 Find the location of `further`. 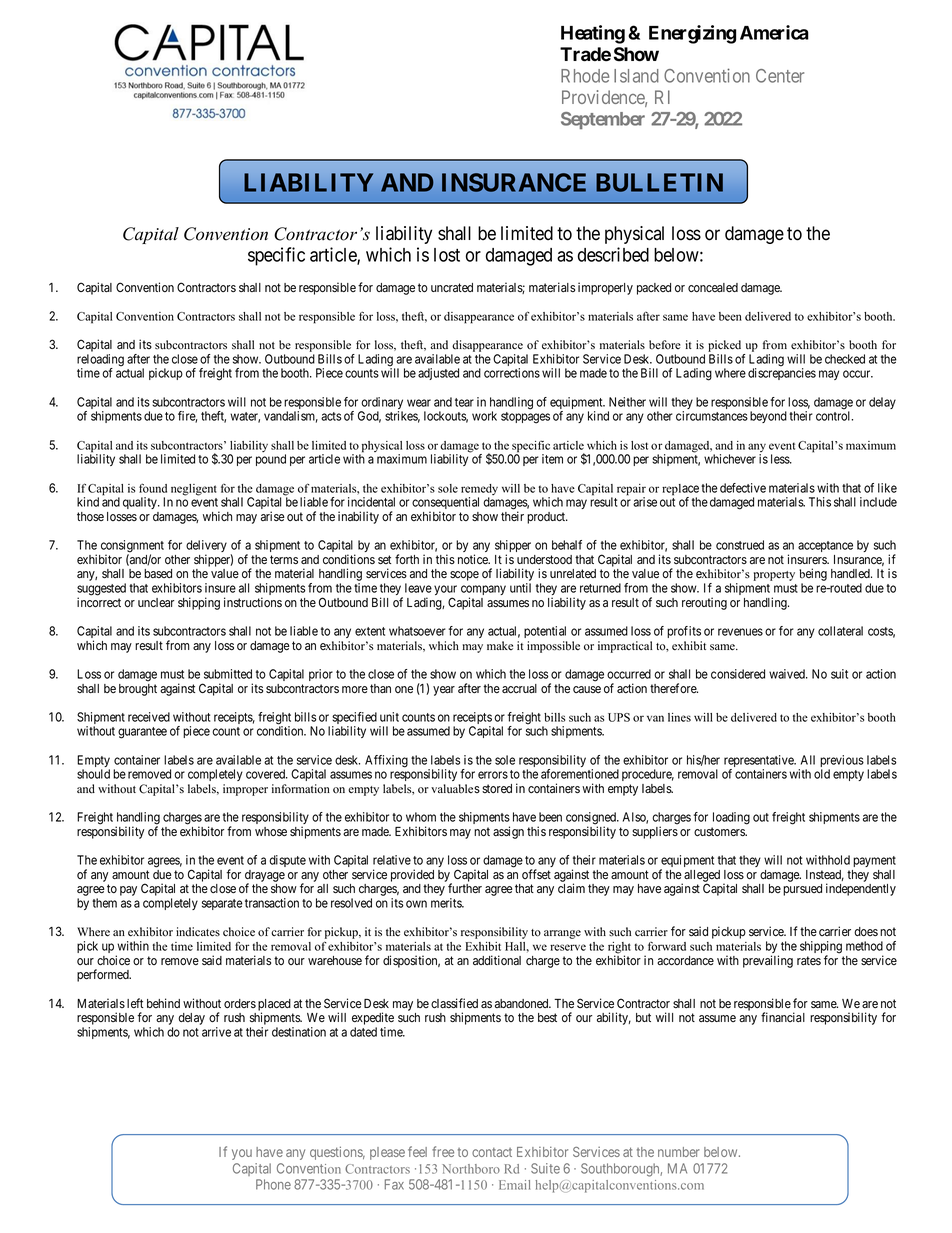

further is located at coordinates (465, 888).
